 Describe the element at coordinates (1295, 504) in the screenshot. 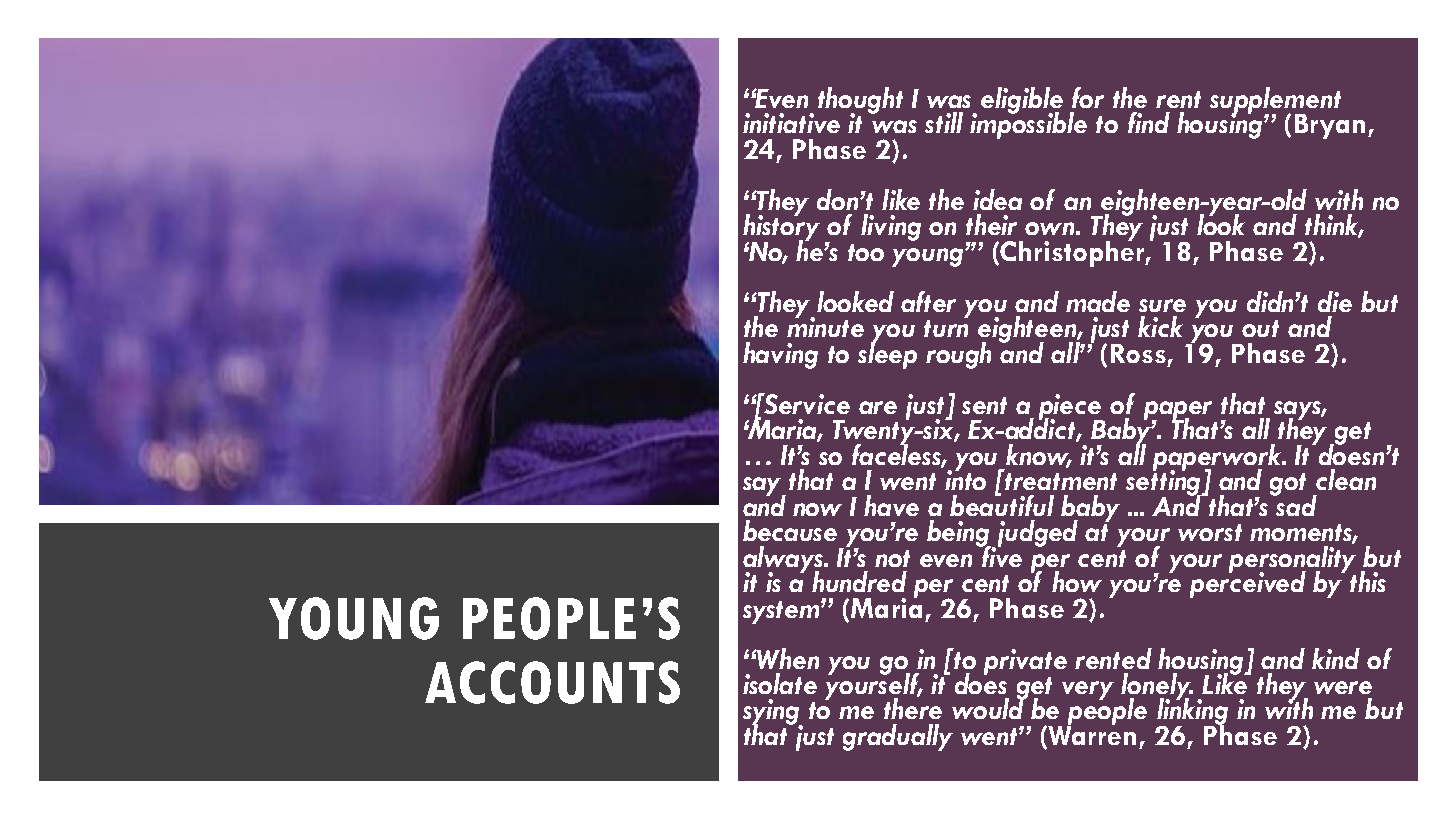

I see `sad` at that location.
